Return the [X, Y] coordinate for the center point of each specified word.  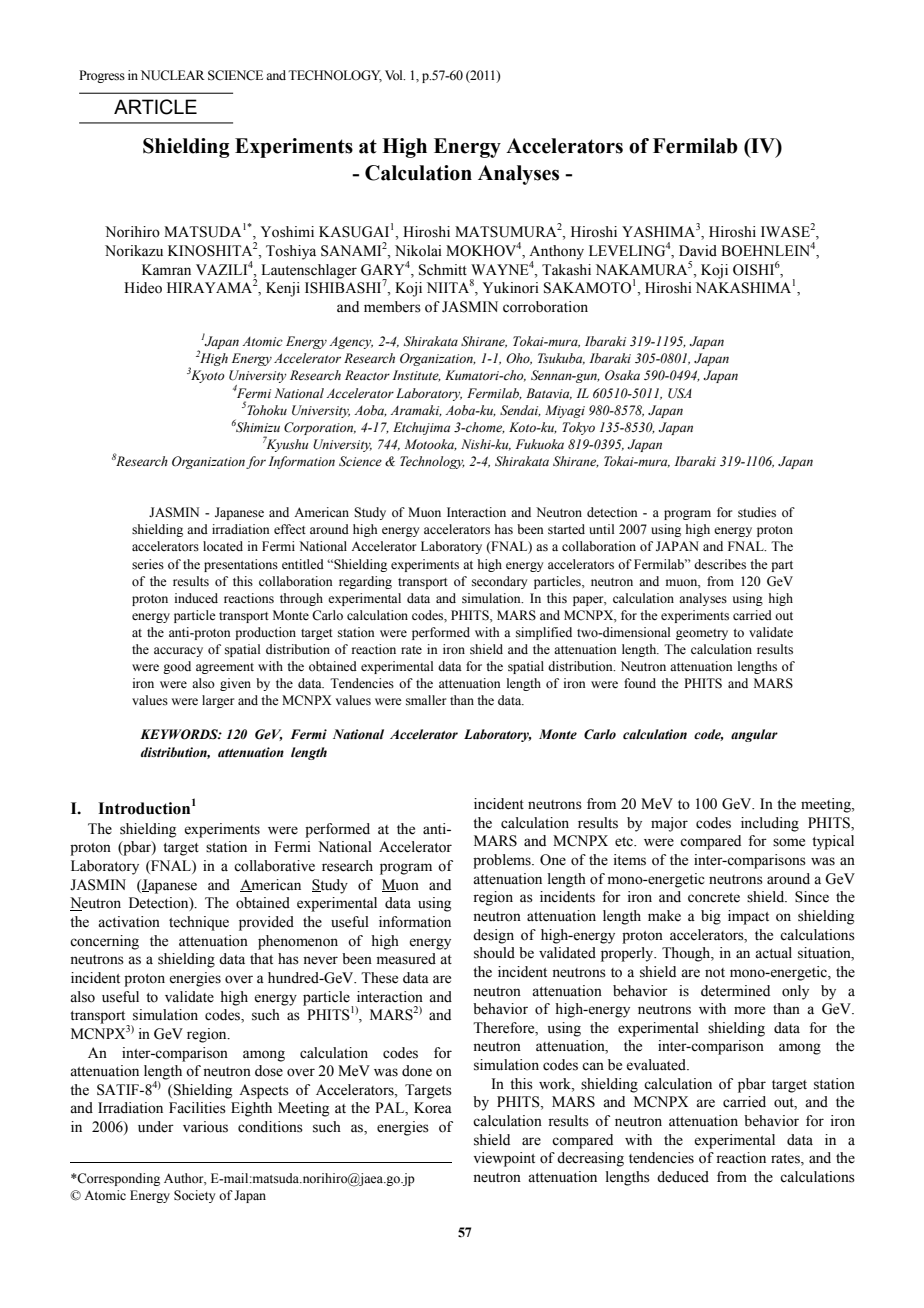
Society [194, 1196]
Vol [395, 75]
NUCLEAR [173, 75]
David [698, 251]
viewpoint [504, 1159]
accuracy [178, 652]
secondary [499, 582]
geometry [702, 634]
